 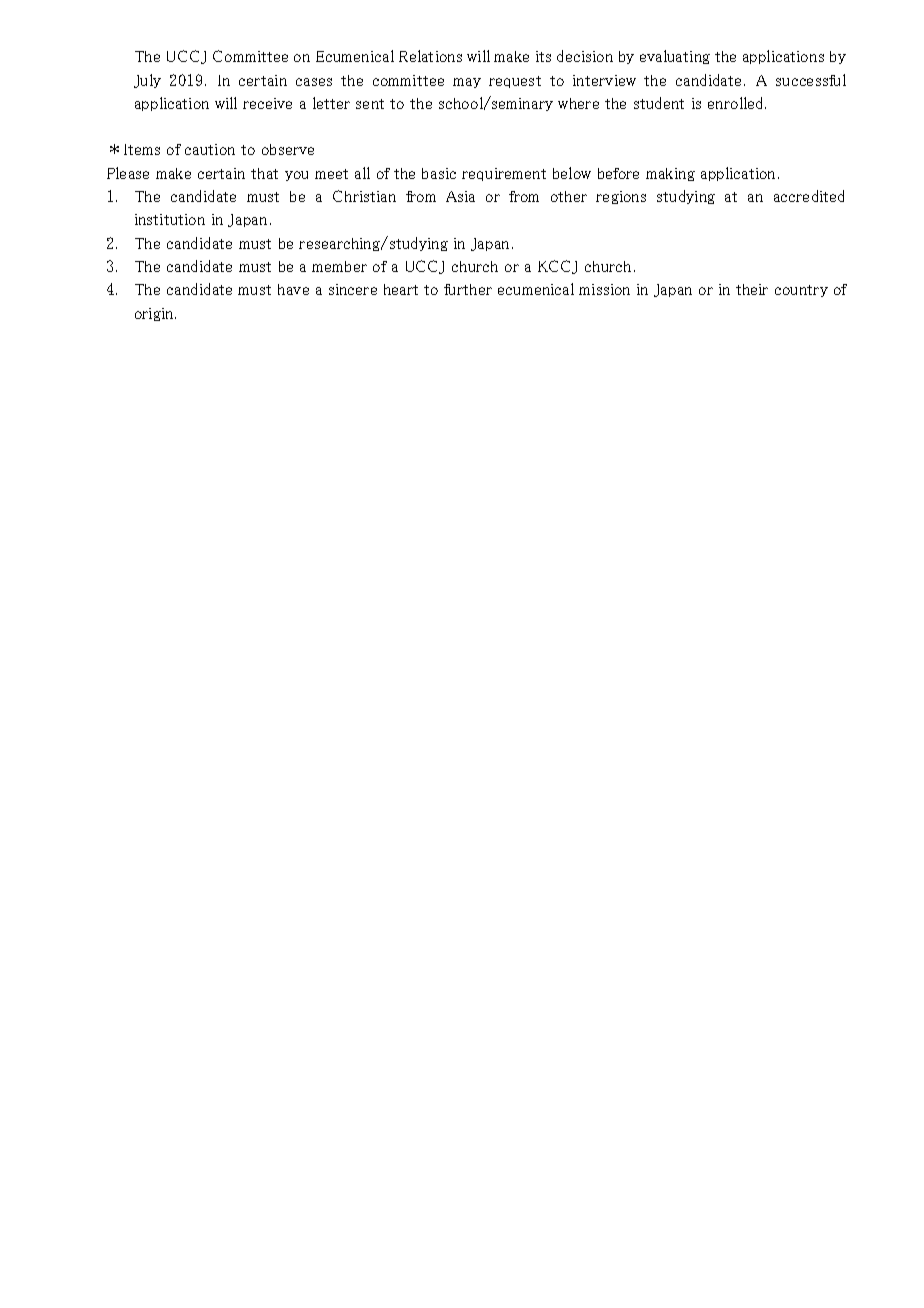 I want to click on July, so click(x=147, y=81).
